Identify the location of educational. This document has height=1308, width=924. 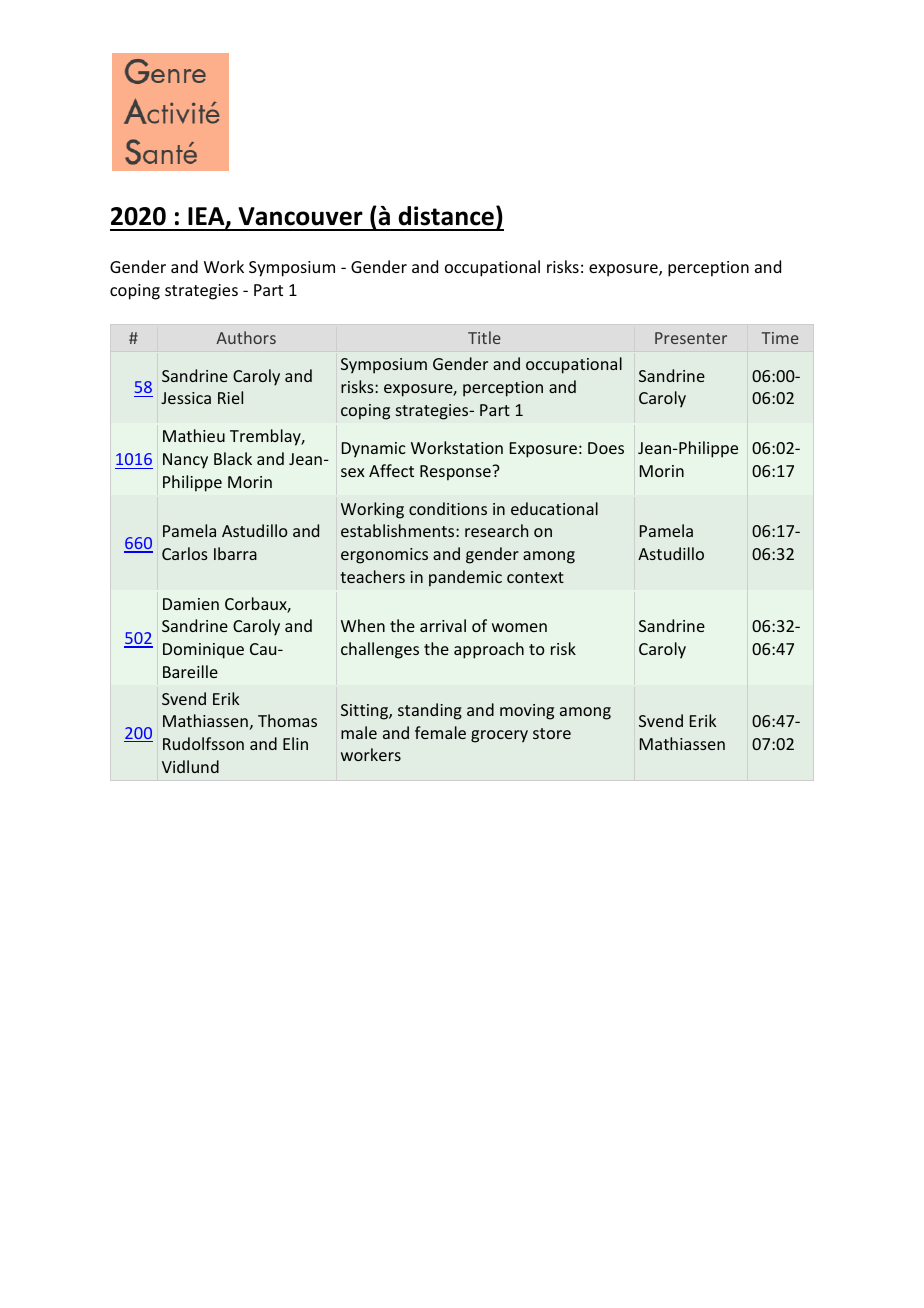
(554, 508).
